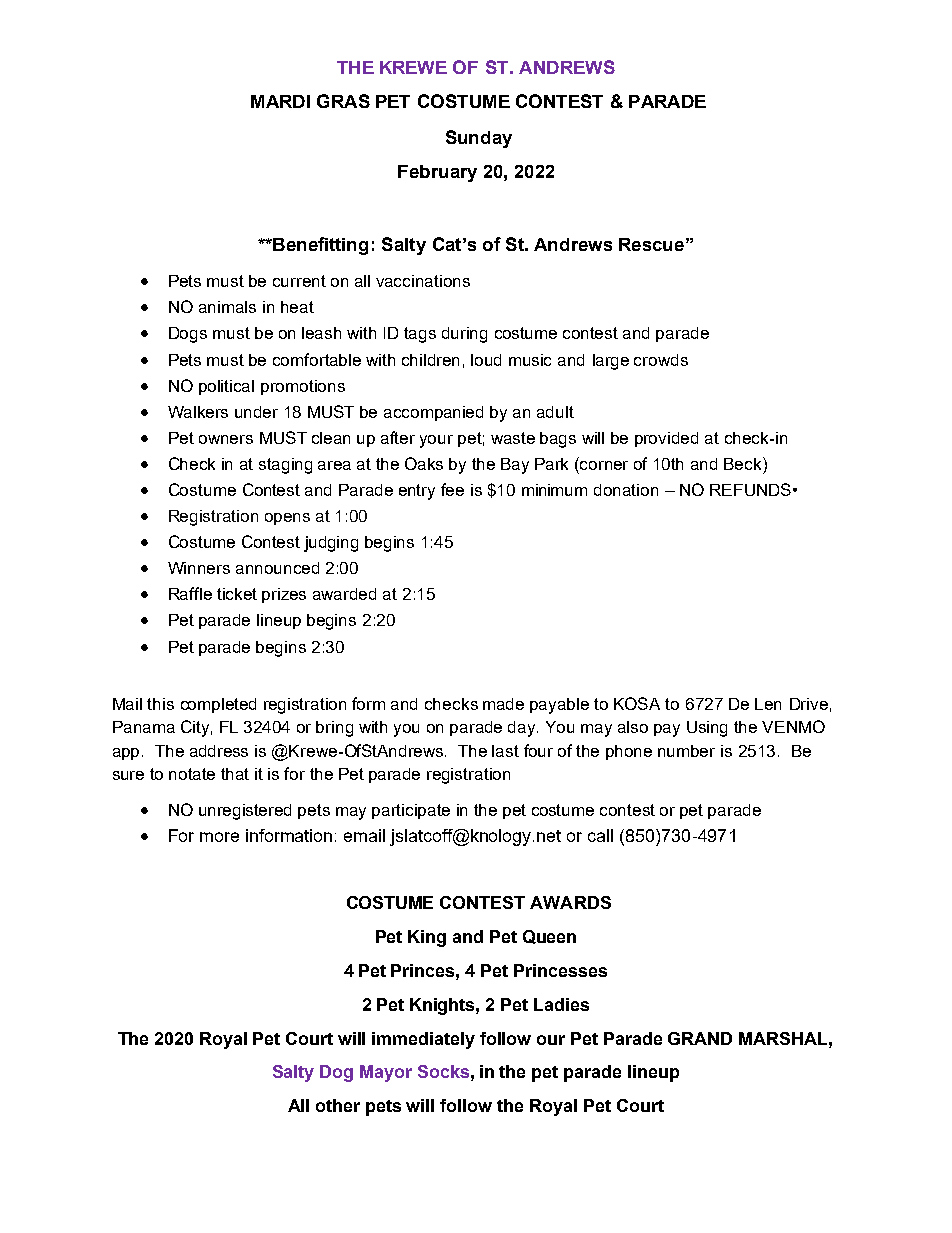 Image resolution: width=952 pixels, height=1233 pixels. What do you see at coordinates (768, 704) in the screenshot?
I see `Len` at bounding box center [768, 704].
